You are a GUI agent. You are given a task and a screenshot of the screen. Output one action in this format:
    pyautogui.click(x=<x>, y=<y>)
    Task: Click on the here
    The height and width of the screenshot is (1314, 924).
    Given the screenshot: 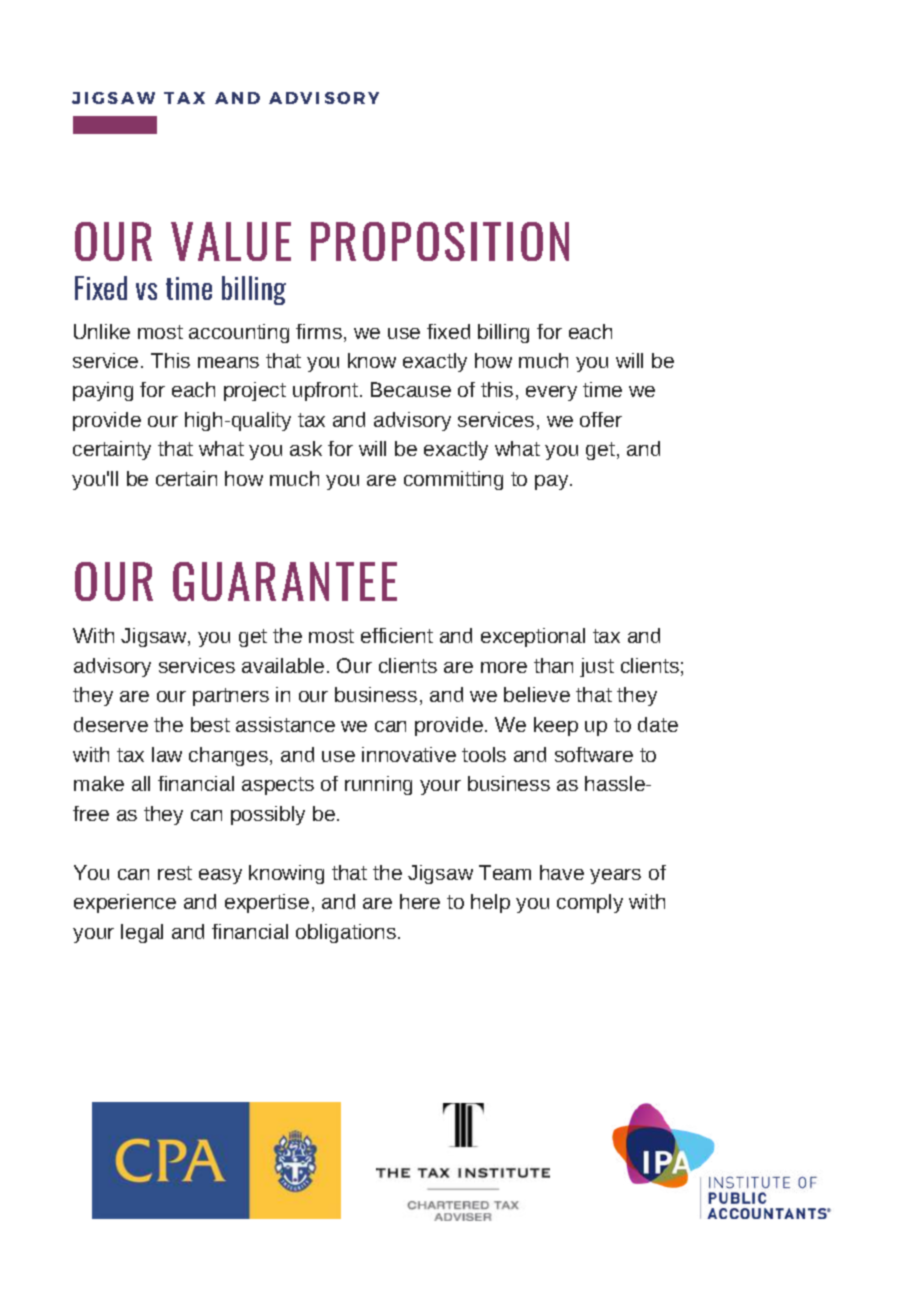 What is the action you would take?
    pyautogui.click(x=420, y=901)
